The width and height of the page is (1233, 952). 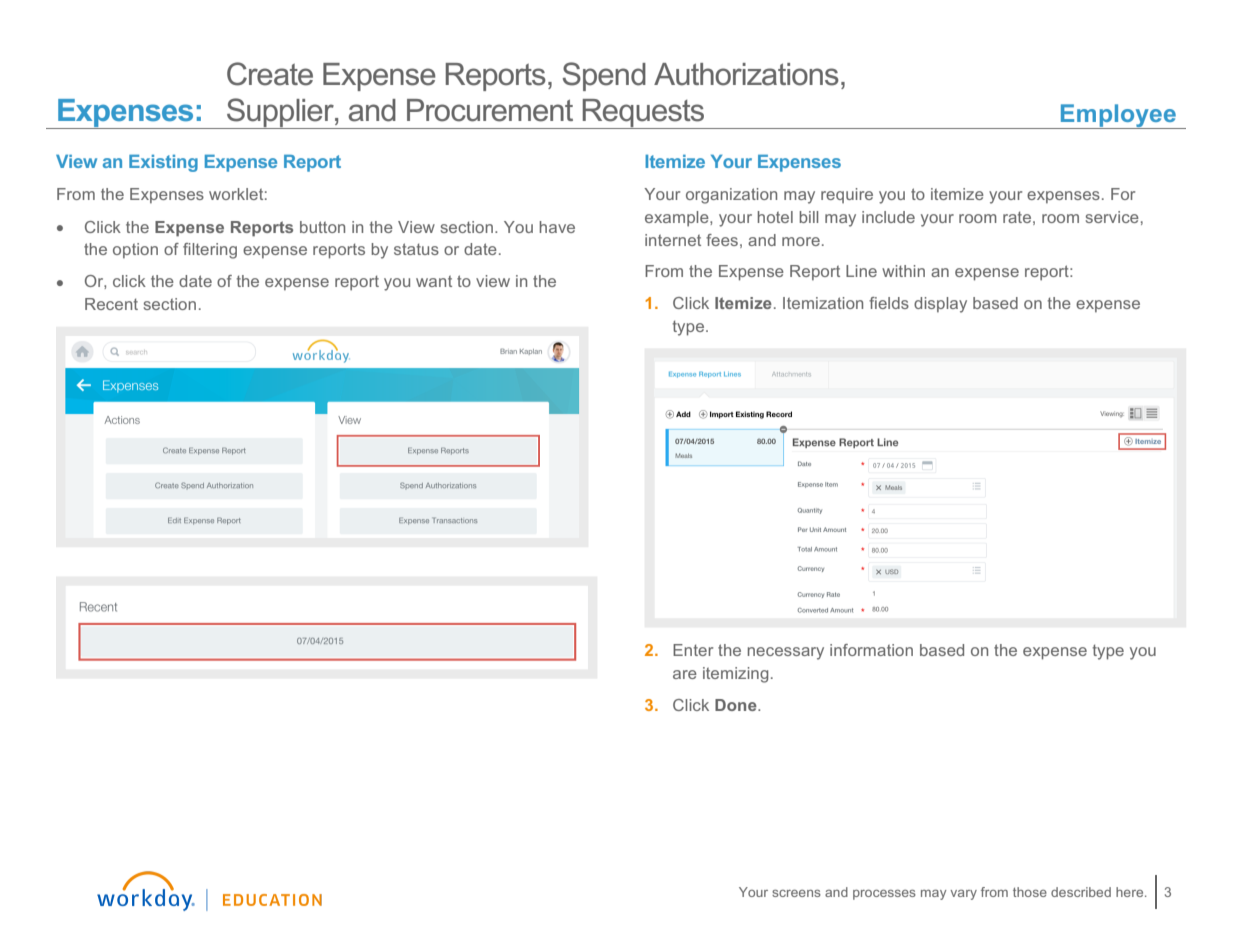 What do you see at coordinates (685, 674) in the page?
I see `are` at bounding box center [685, 674].
